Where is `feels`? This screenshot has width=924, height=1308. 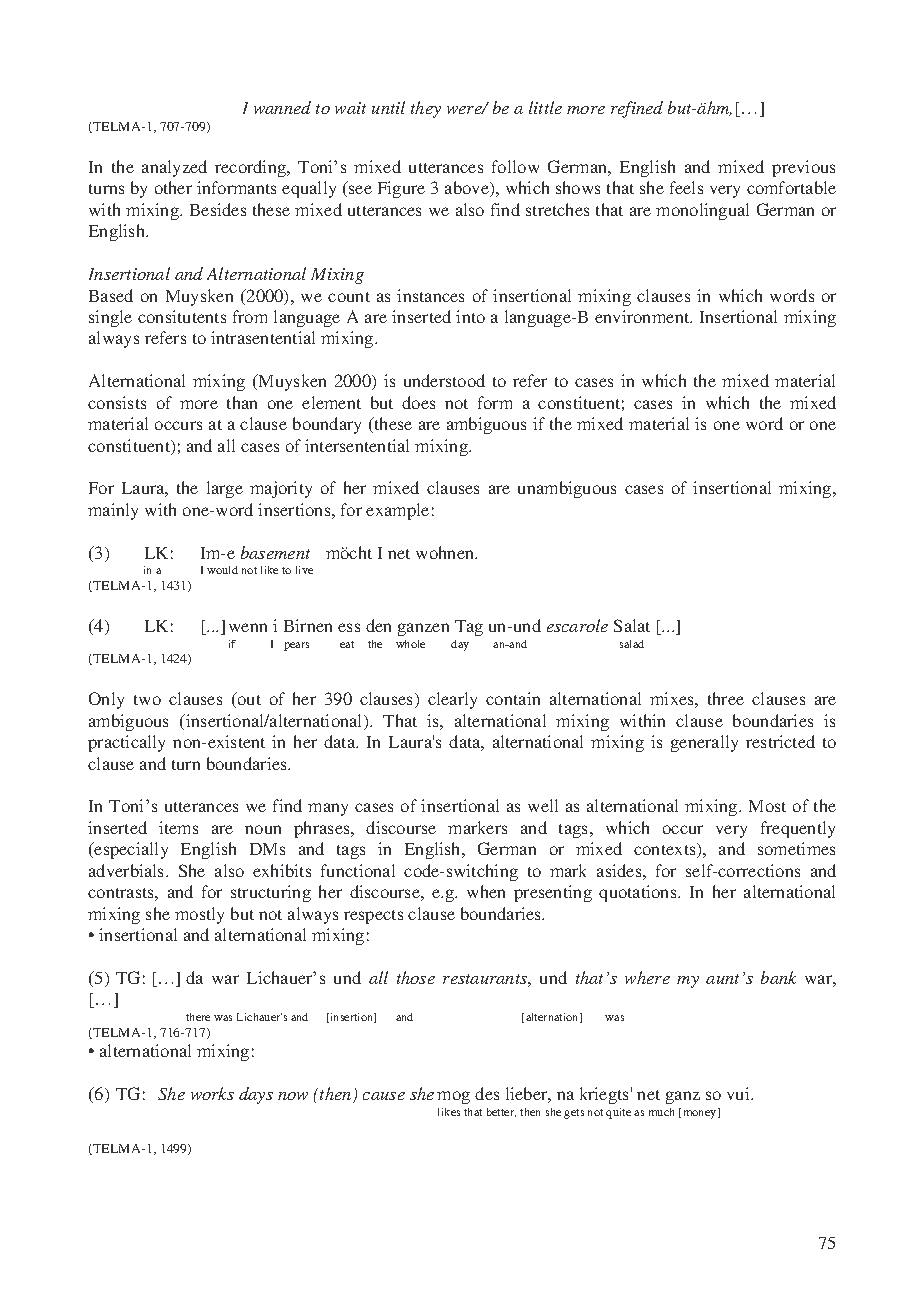 feels is located at coordinates (686, 187).
